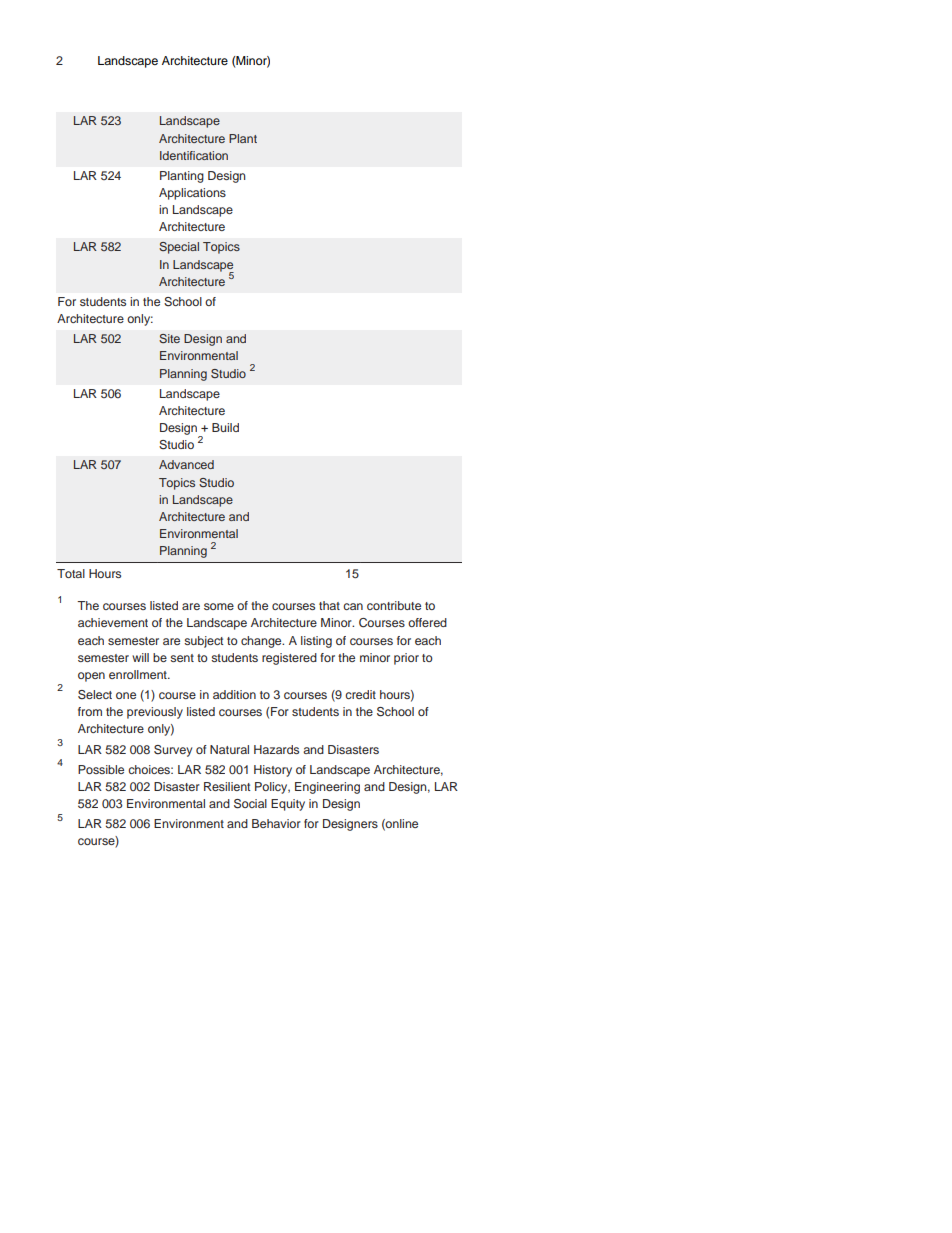 The image size is (952, 1233). Describe the element at coordinates (225, 427) in the screenshot. I see `Build` at that location.
